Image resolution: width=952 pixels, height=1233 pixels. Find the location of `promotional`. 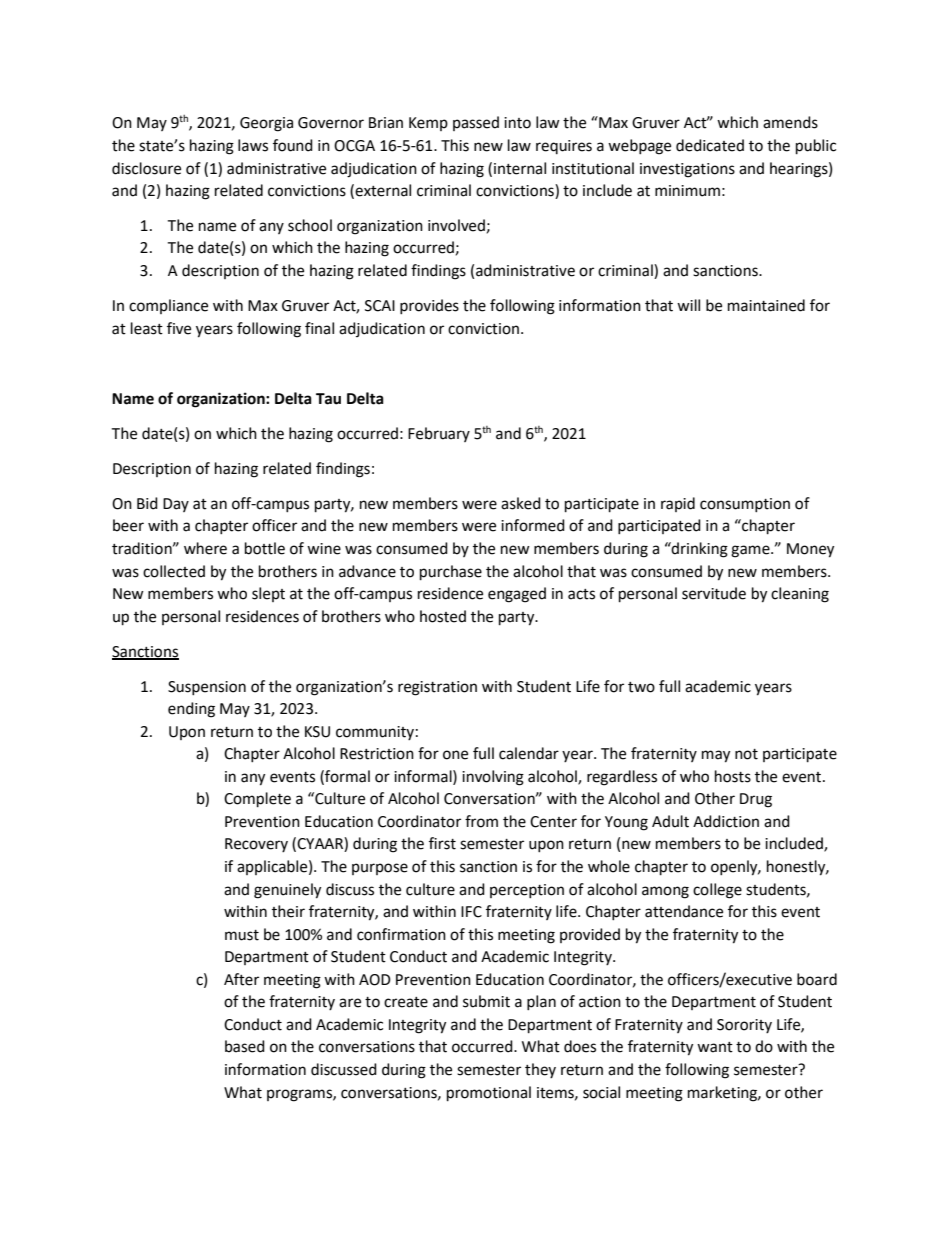

promotional is located at coordinates (489, 1094).
